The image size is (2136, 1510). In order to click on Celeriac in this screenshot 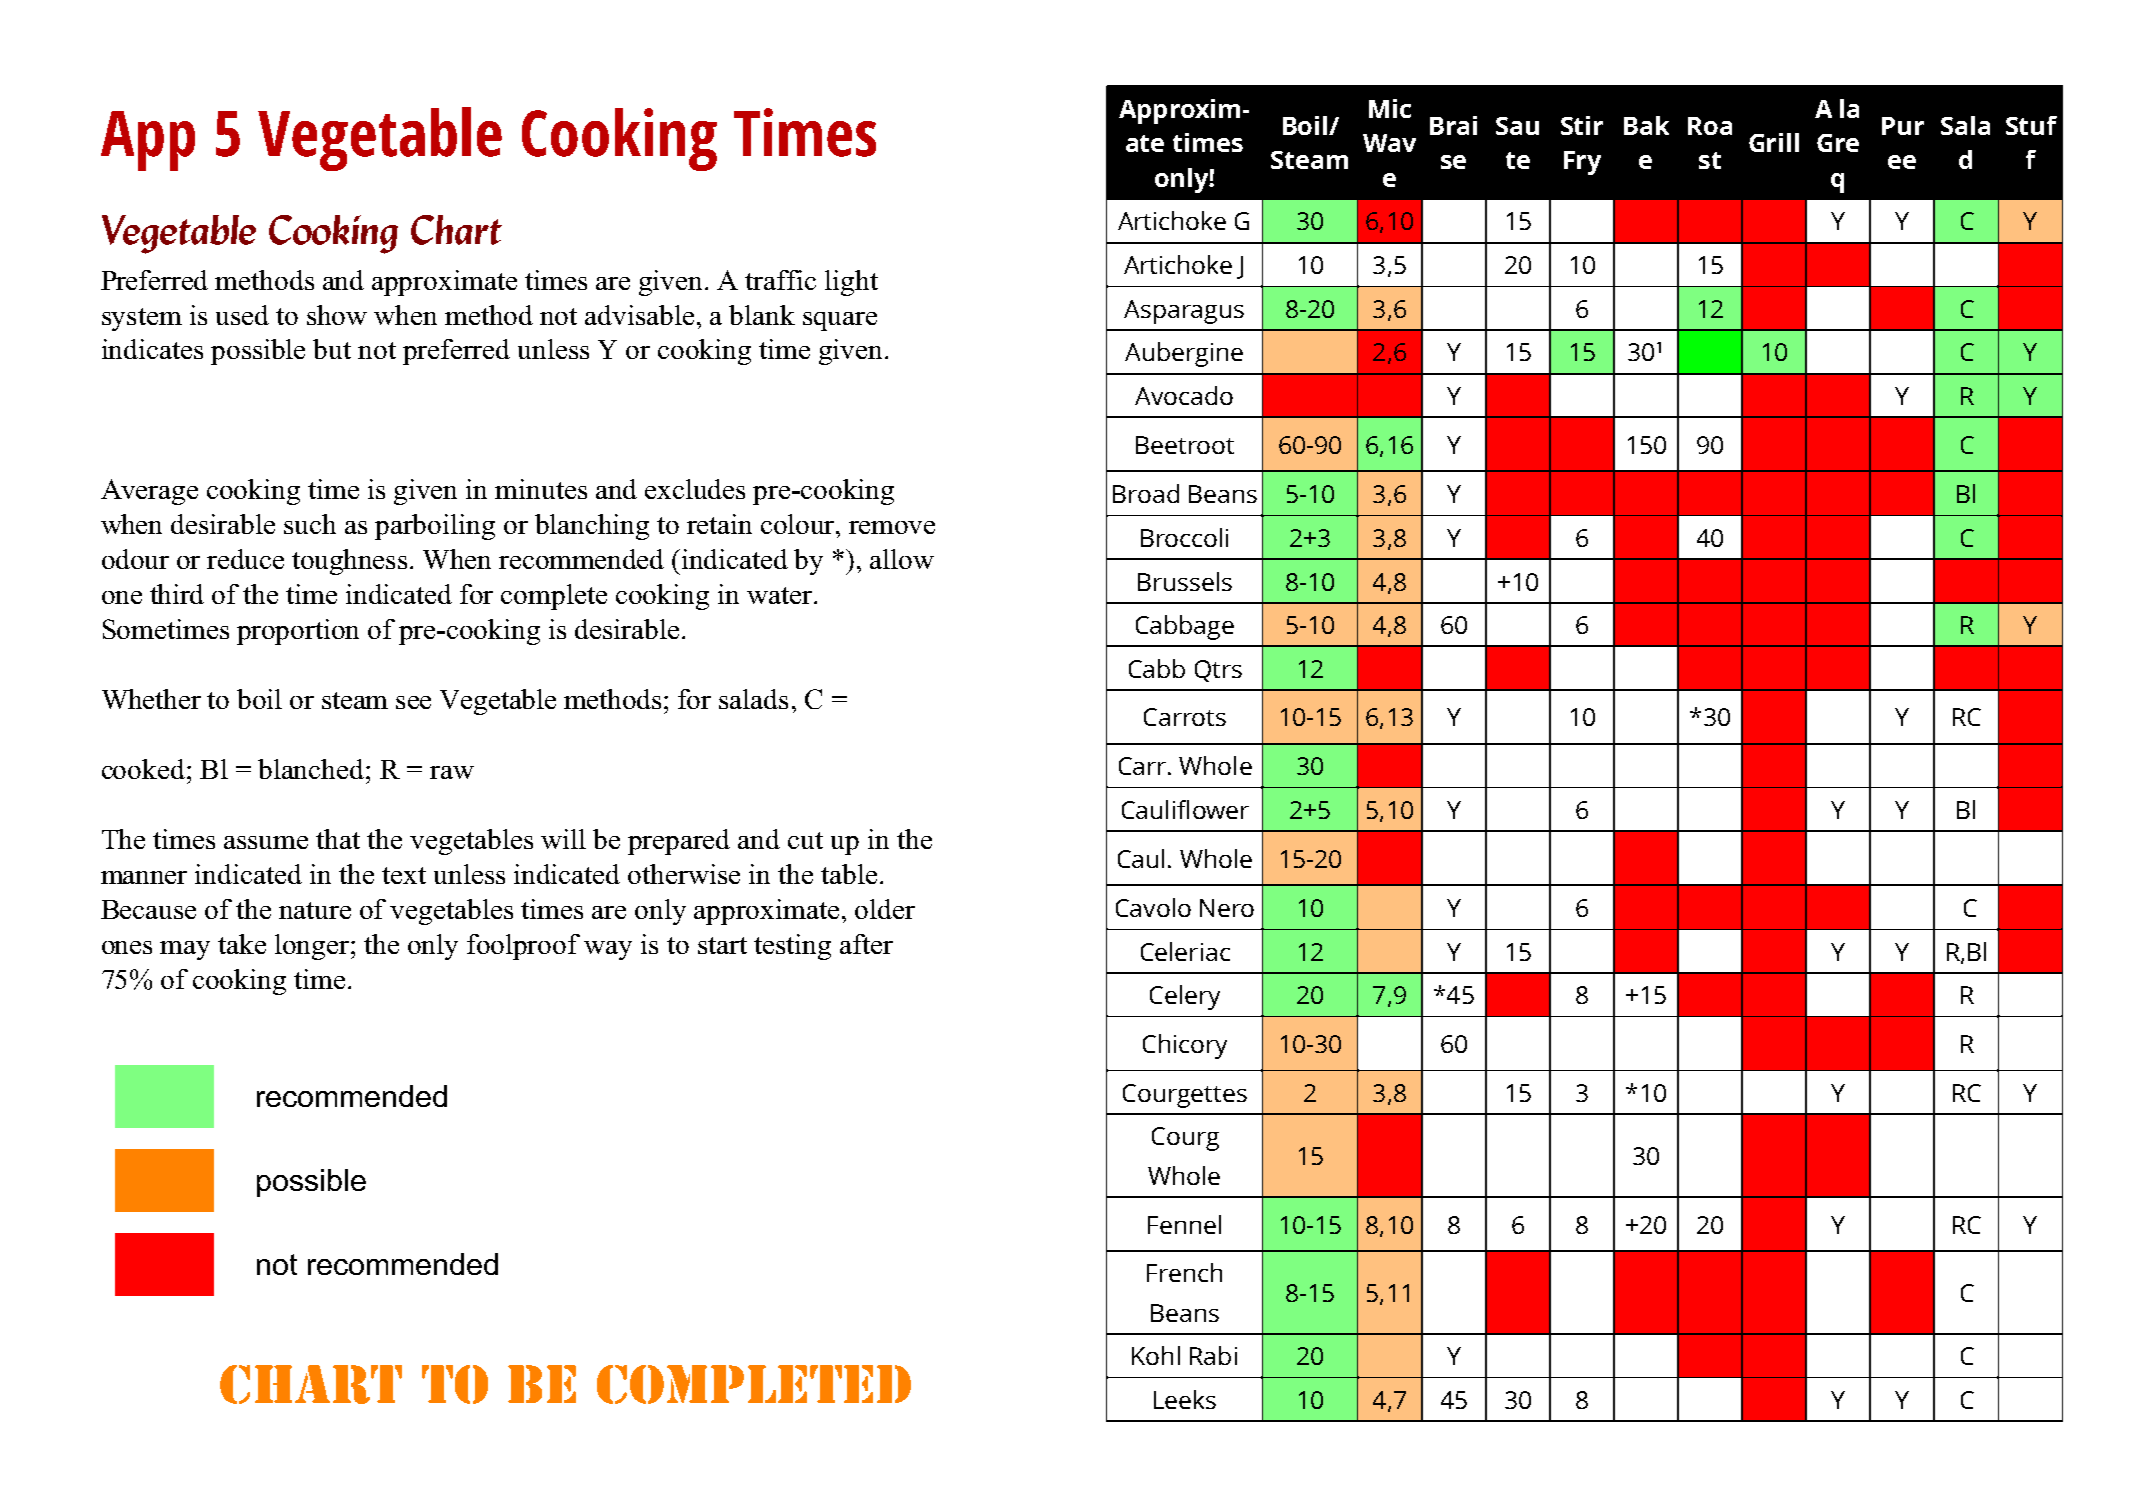, I will do `click(1185, 951)`.
